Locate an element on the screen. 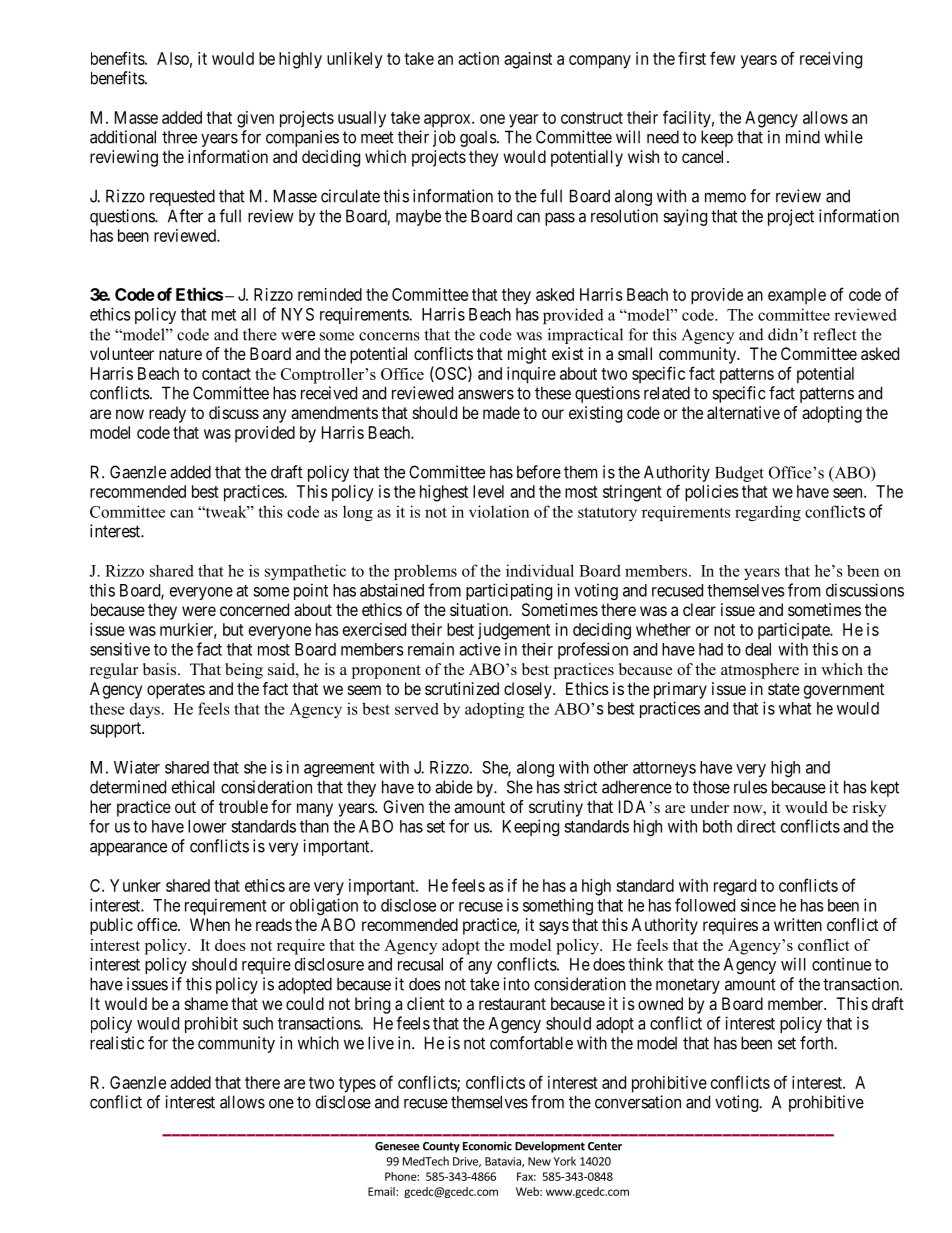 This screenshot has height=1233, width=952. says is located at coordinates (554, 928).
